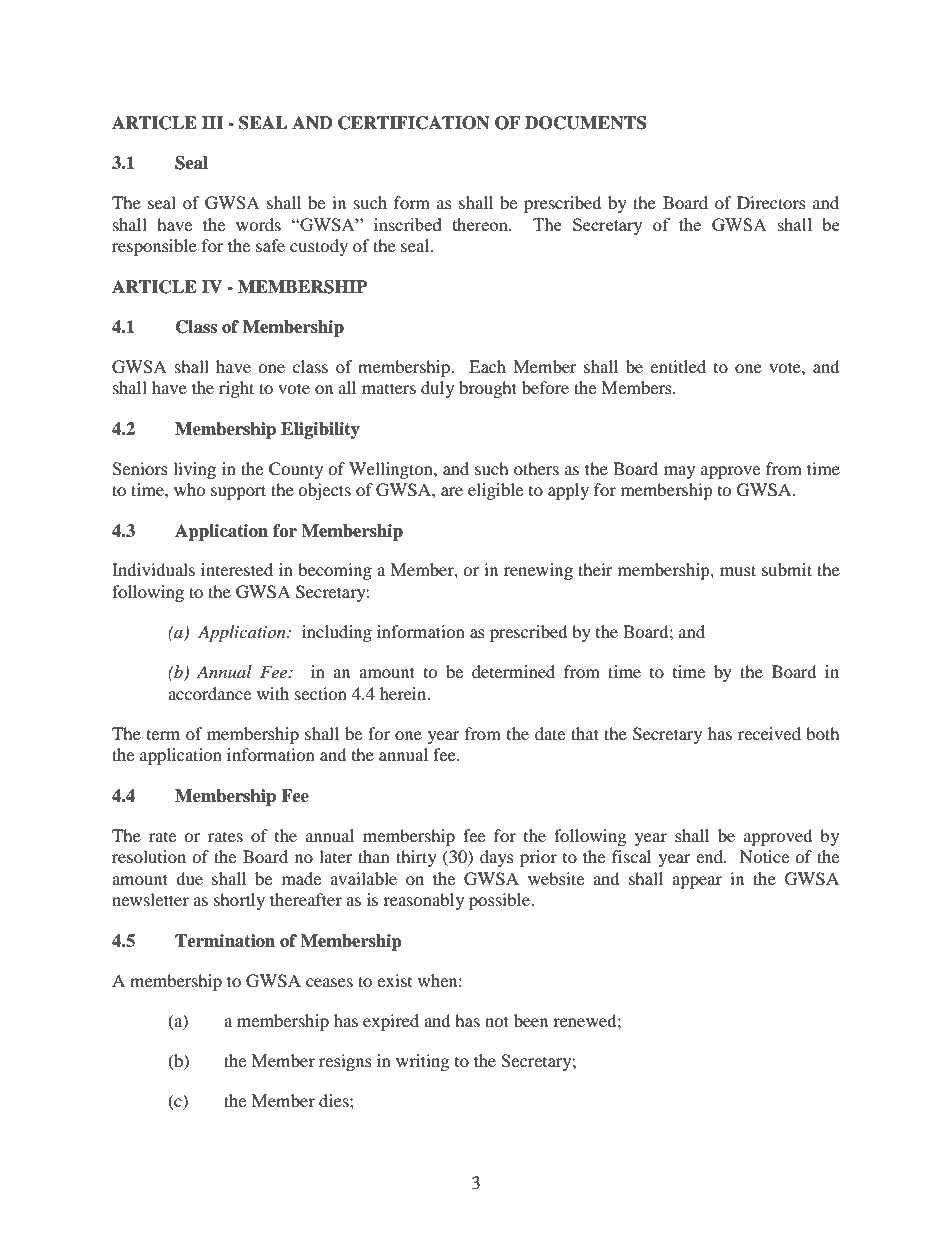 This document has height=1233, width=952. I want to click on interested, so click(237, 569).
